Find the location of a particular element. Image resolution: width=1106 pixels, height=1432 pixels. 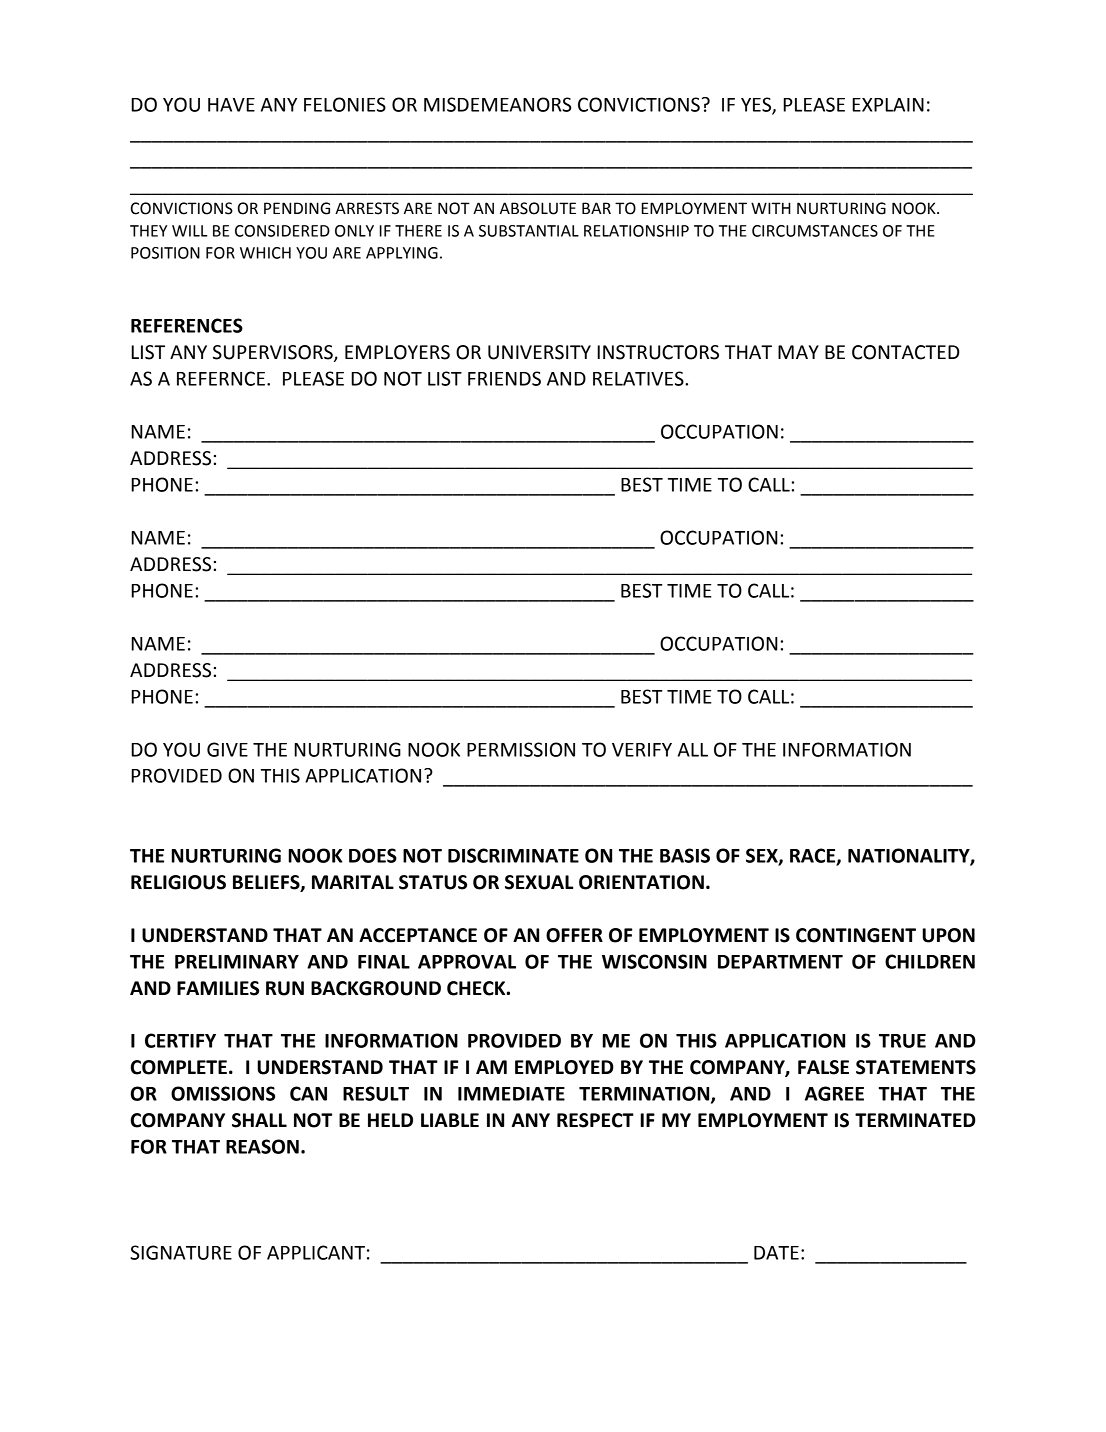

REFERNCE is located at coordinates (221, 378).
